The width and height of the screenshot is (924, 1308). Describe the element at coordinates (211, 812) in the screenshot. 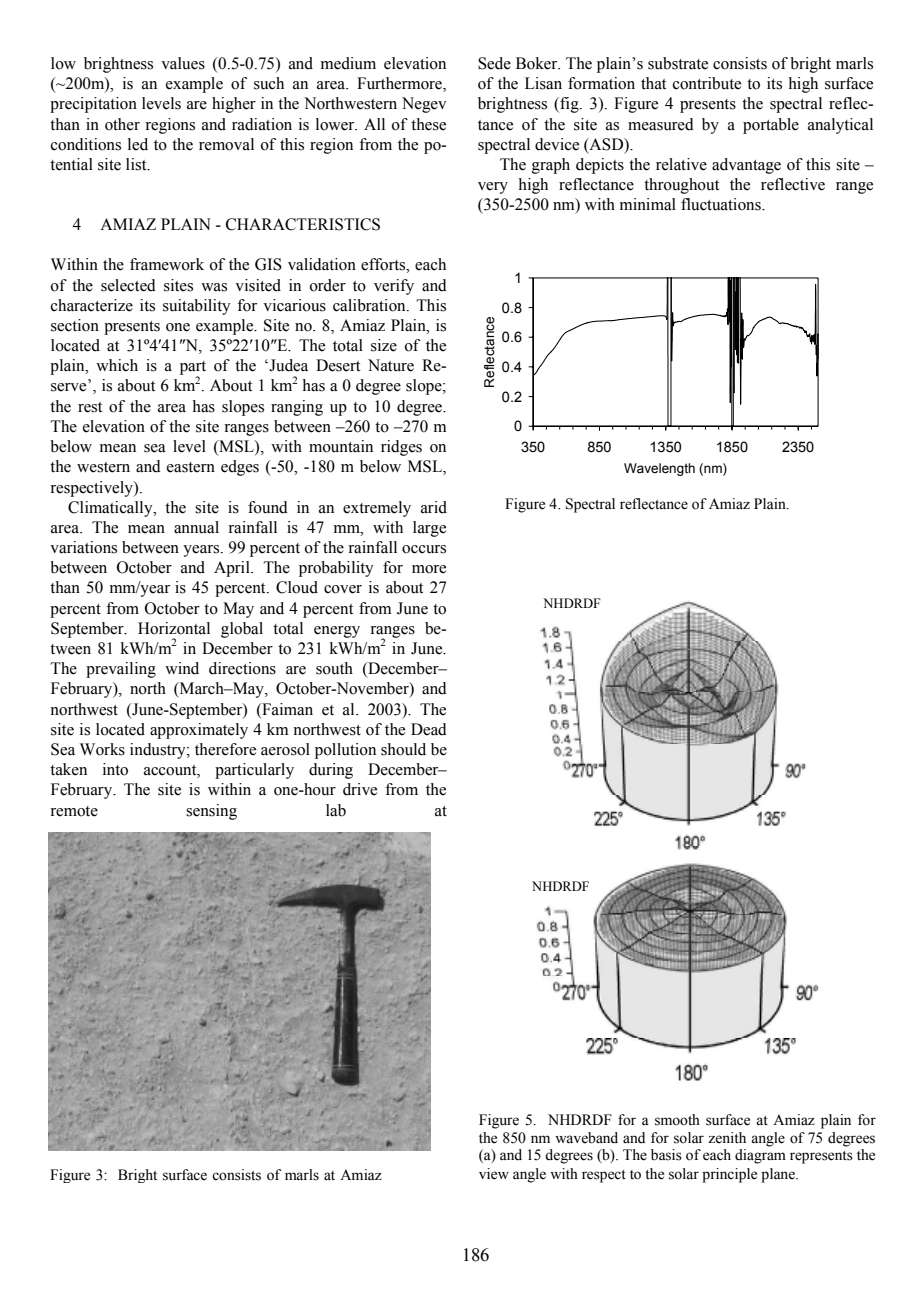

I see `sensing` at that location.
